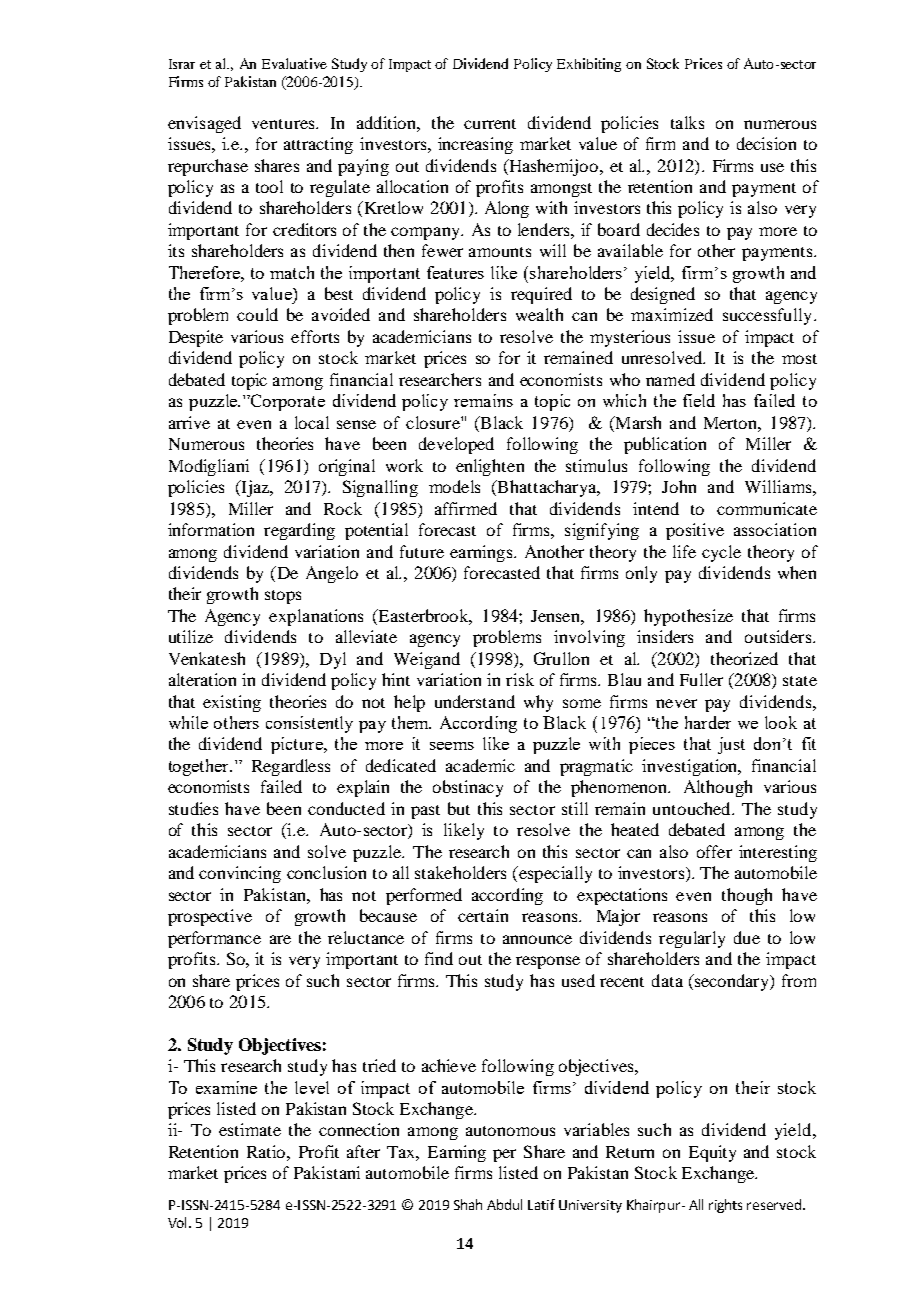 This screenshot has width=924, height=1308. Describe the element at coordinates (284, 124) in the screenshot. I see `ventures` at that location.
